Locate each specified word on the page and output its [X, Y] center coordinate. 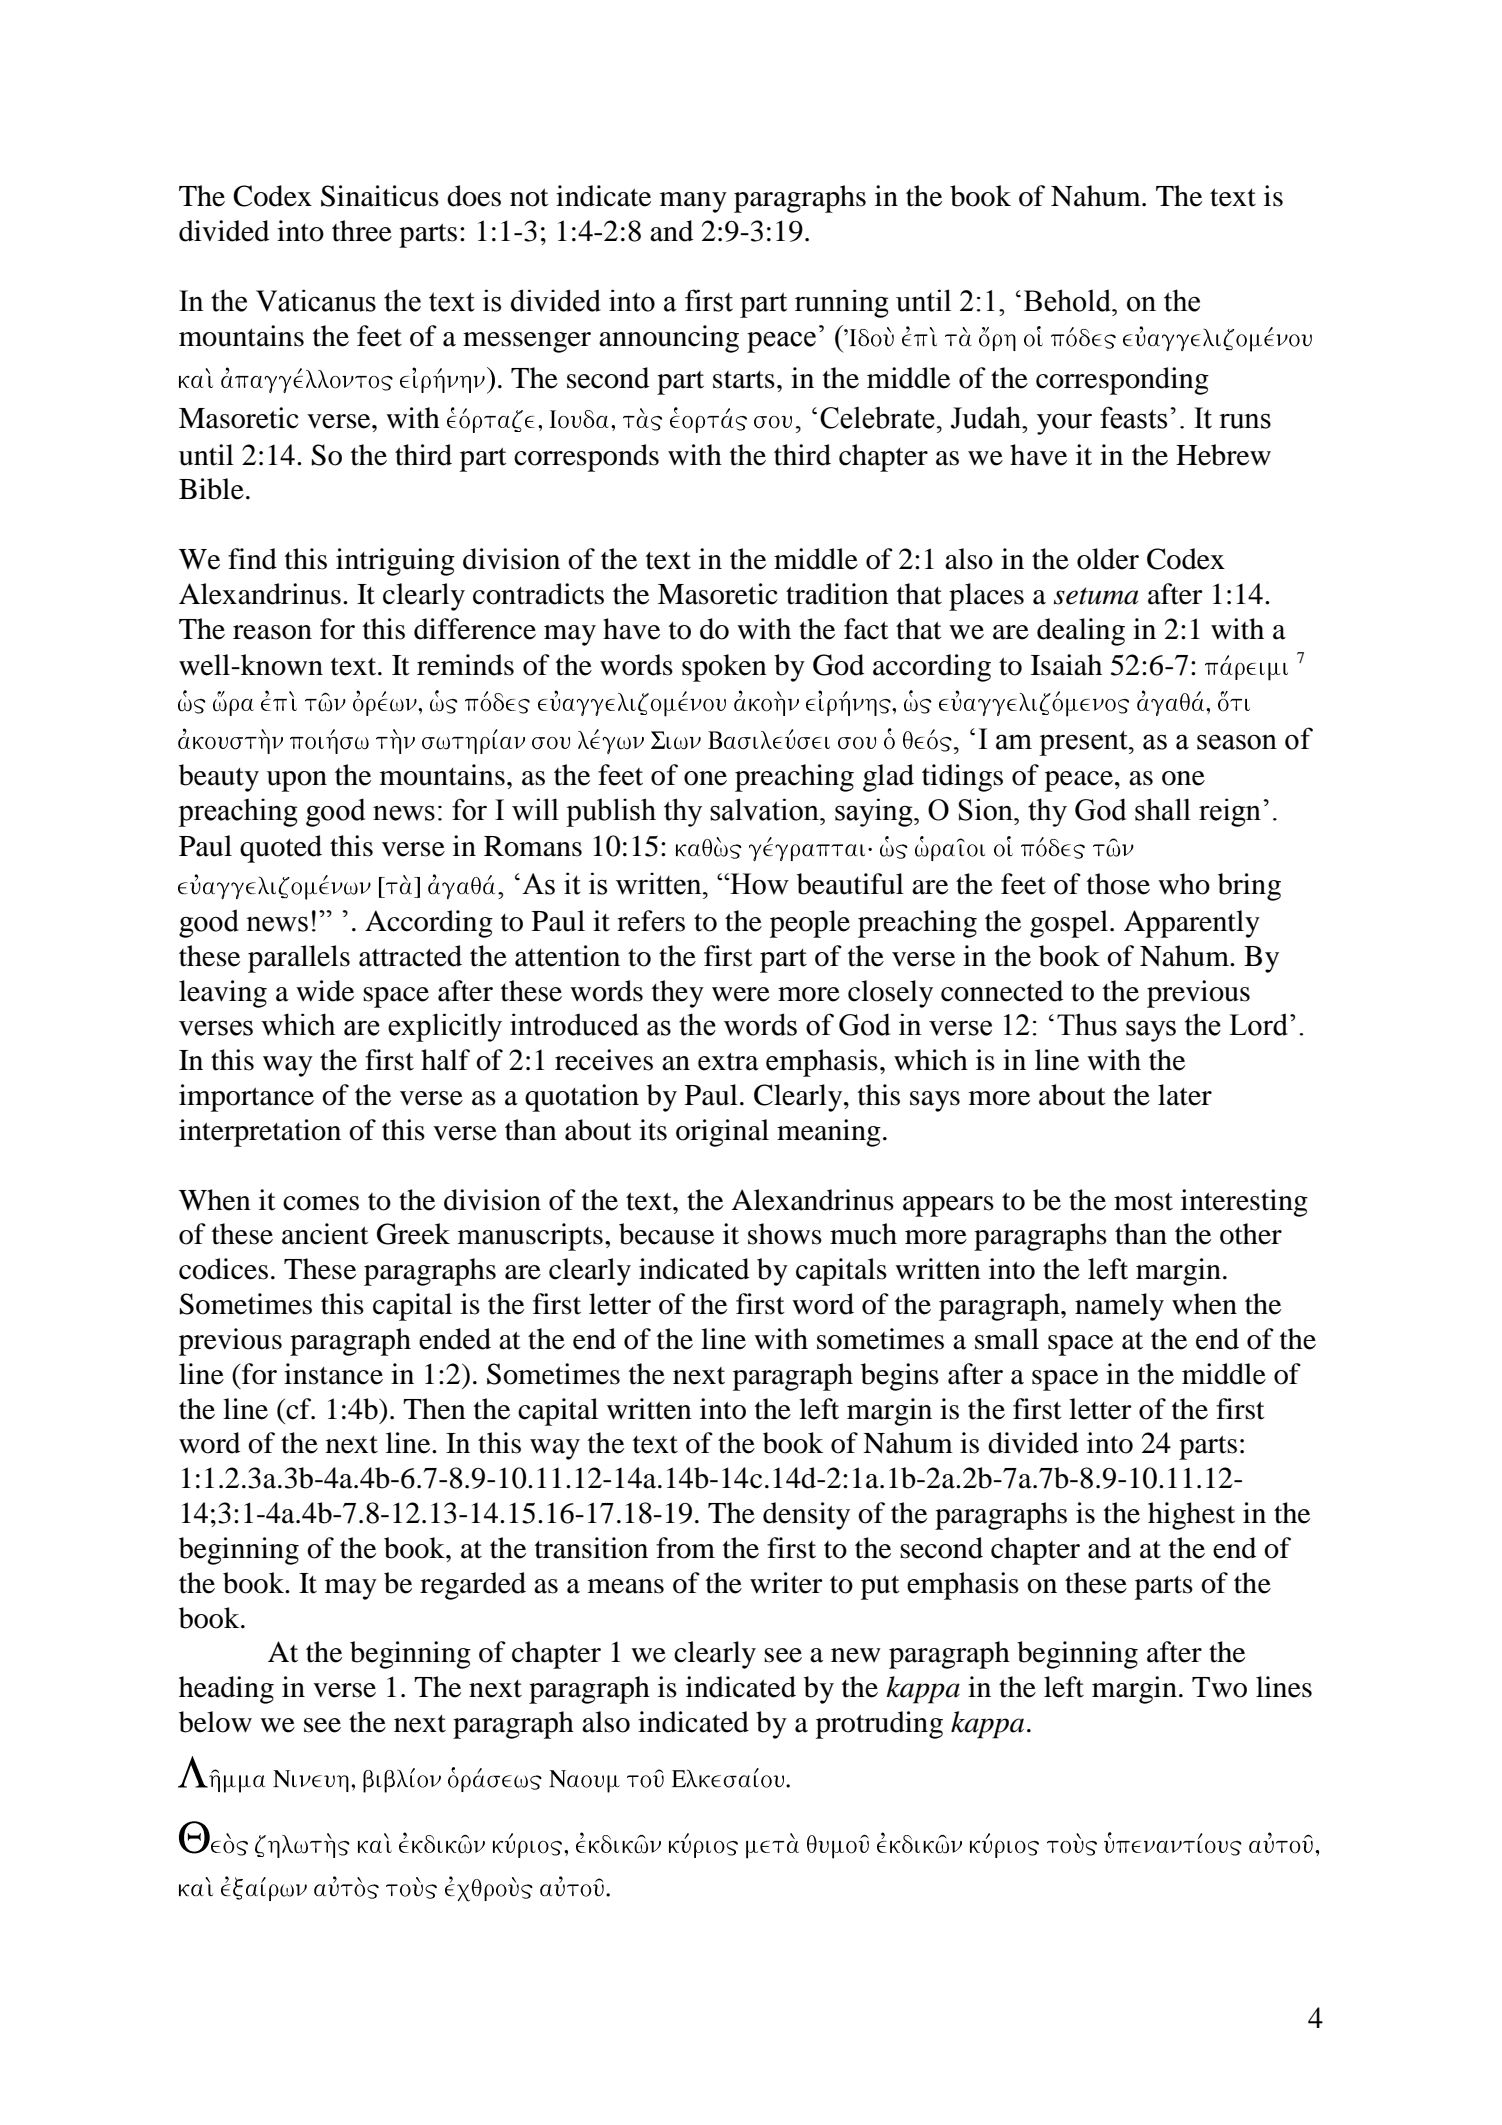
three [362, 231]
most [1143, 1202]
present [1084, 743]
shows [785, 1234]
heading [226, 1690]
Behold [1068, 300]
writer [786, 1583]
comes [321, 1203]
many [693, 202]
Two [1219, 1687]
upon [297, 781]
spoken [724, 668]
